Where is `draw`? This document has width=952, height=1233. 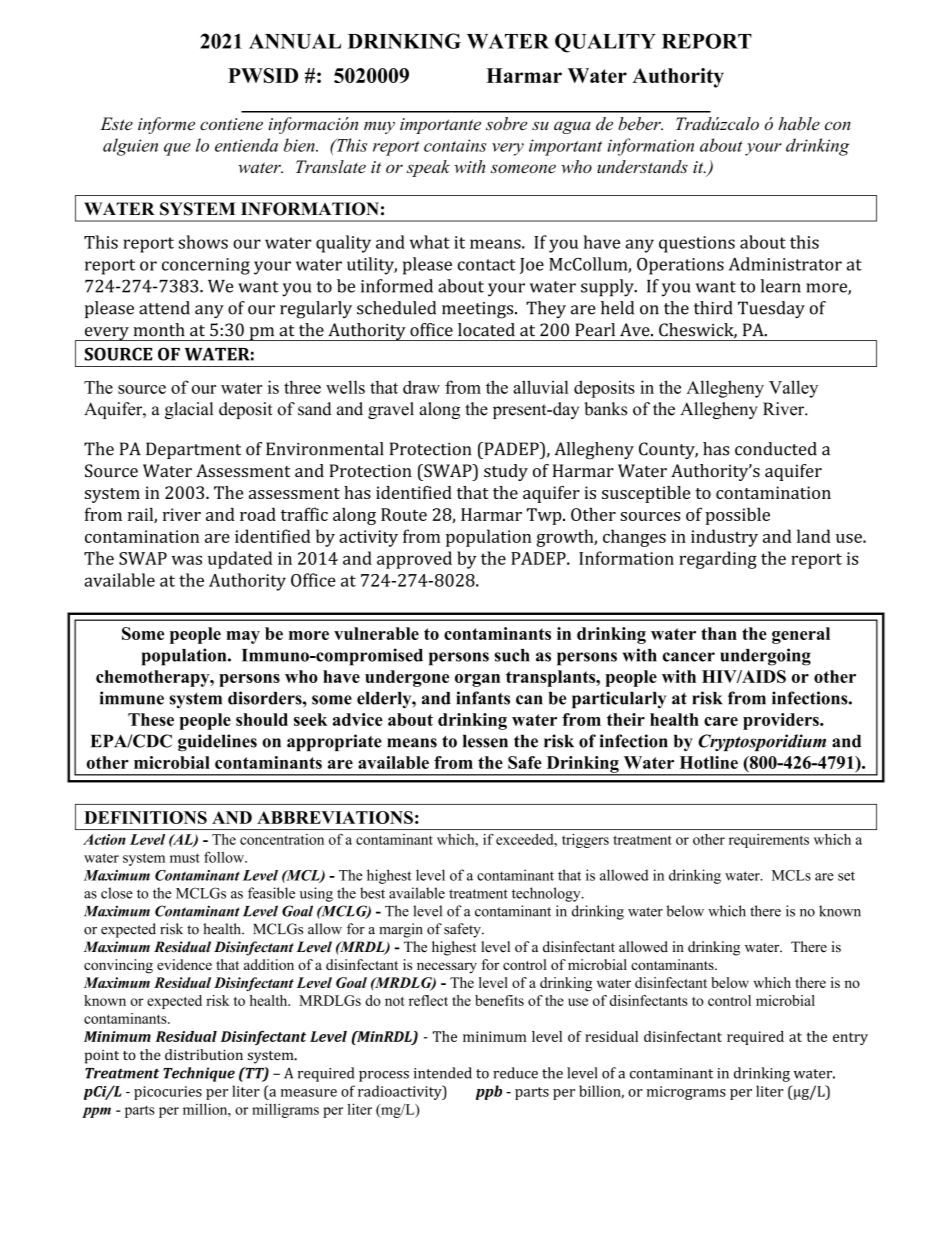 draw is located at coordinates (421, 387).
